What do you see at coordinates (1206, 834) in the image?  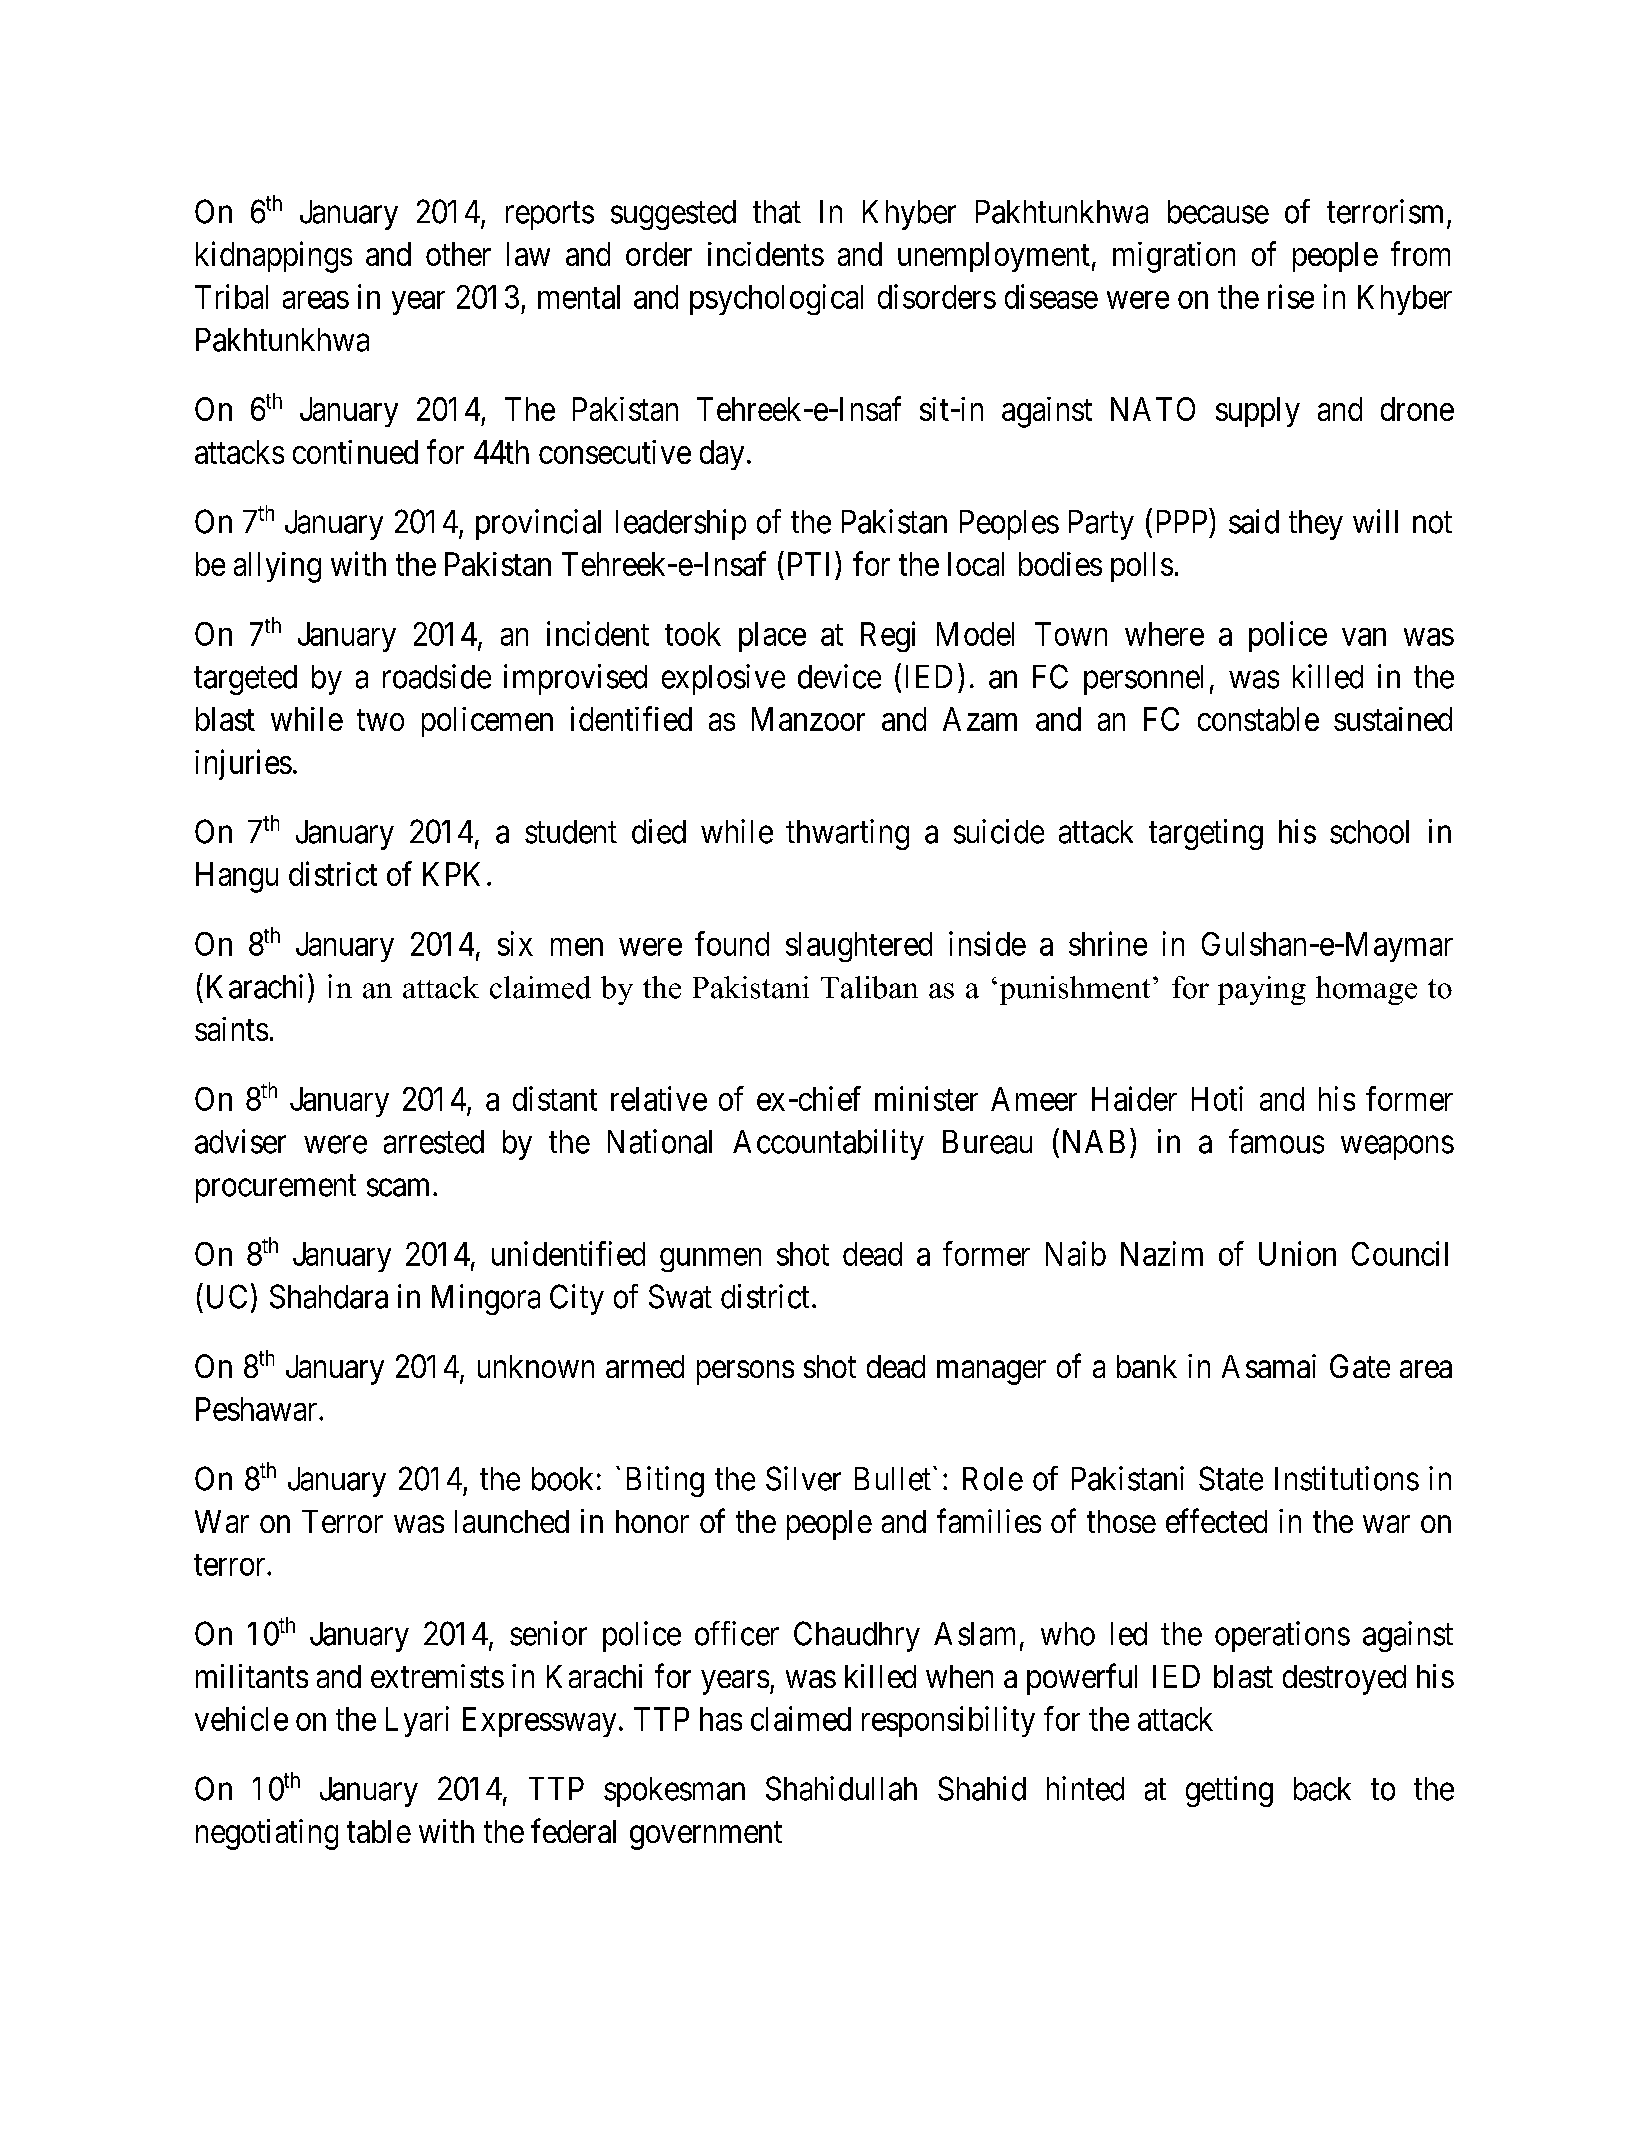 I see `targeting` at bounding box center [1206, 834].
